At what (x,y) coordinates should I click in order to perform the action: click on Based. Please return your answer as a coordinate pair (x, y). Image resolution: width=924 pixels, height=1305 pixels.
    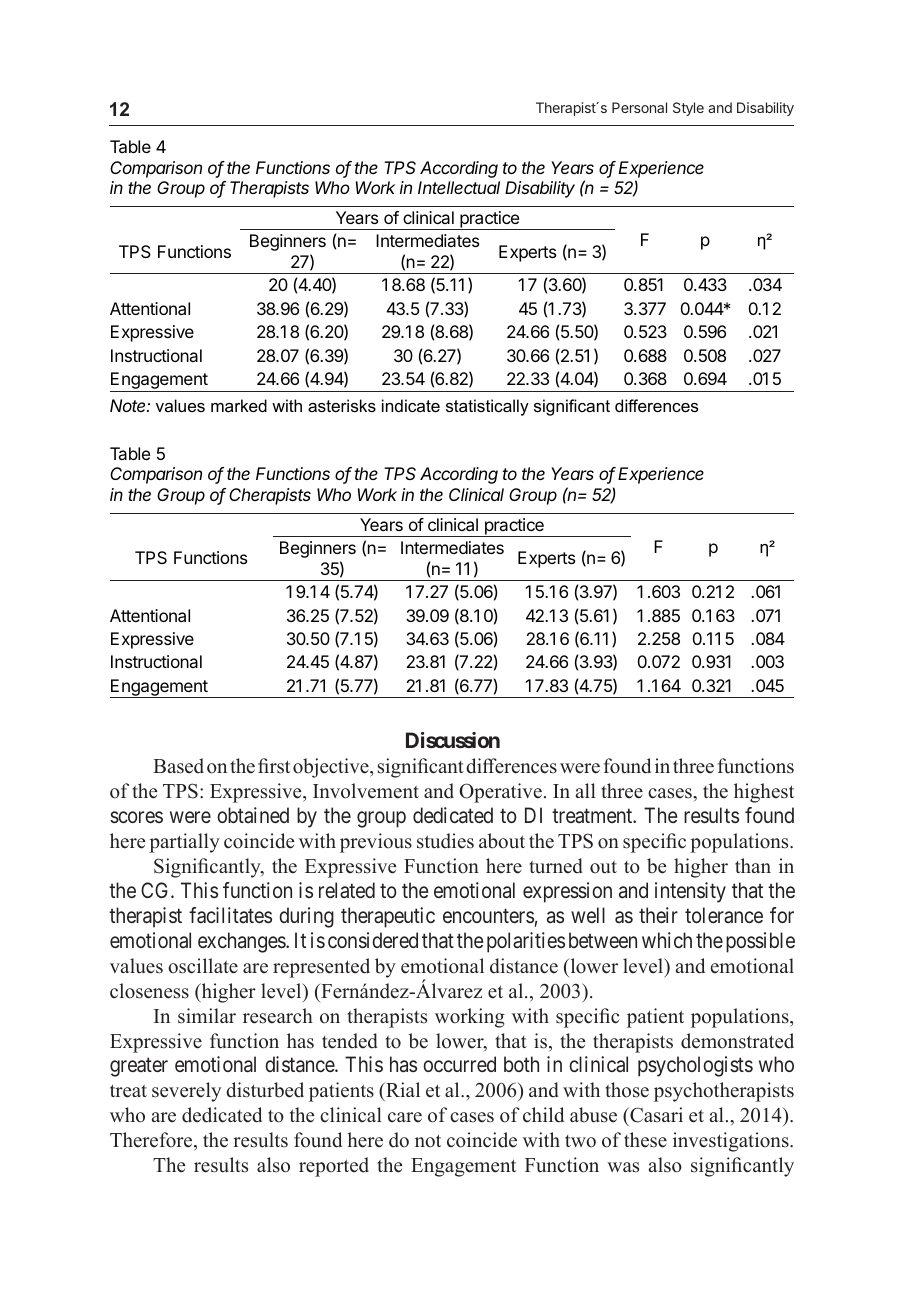
    Looking at the image, I should click on (178, 766).
